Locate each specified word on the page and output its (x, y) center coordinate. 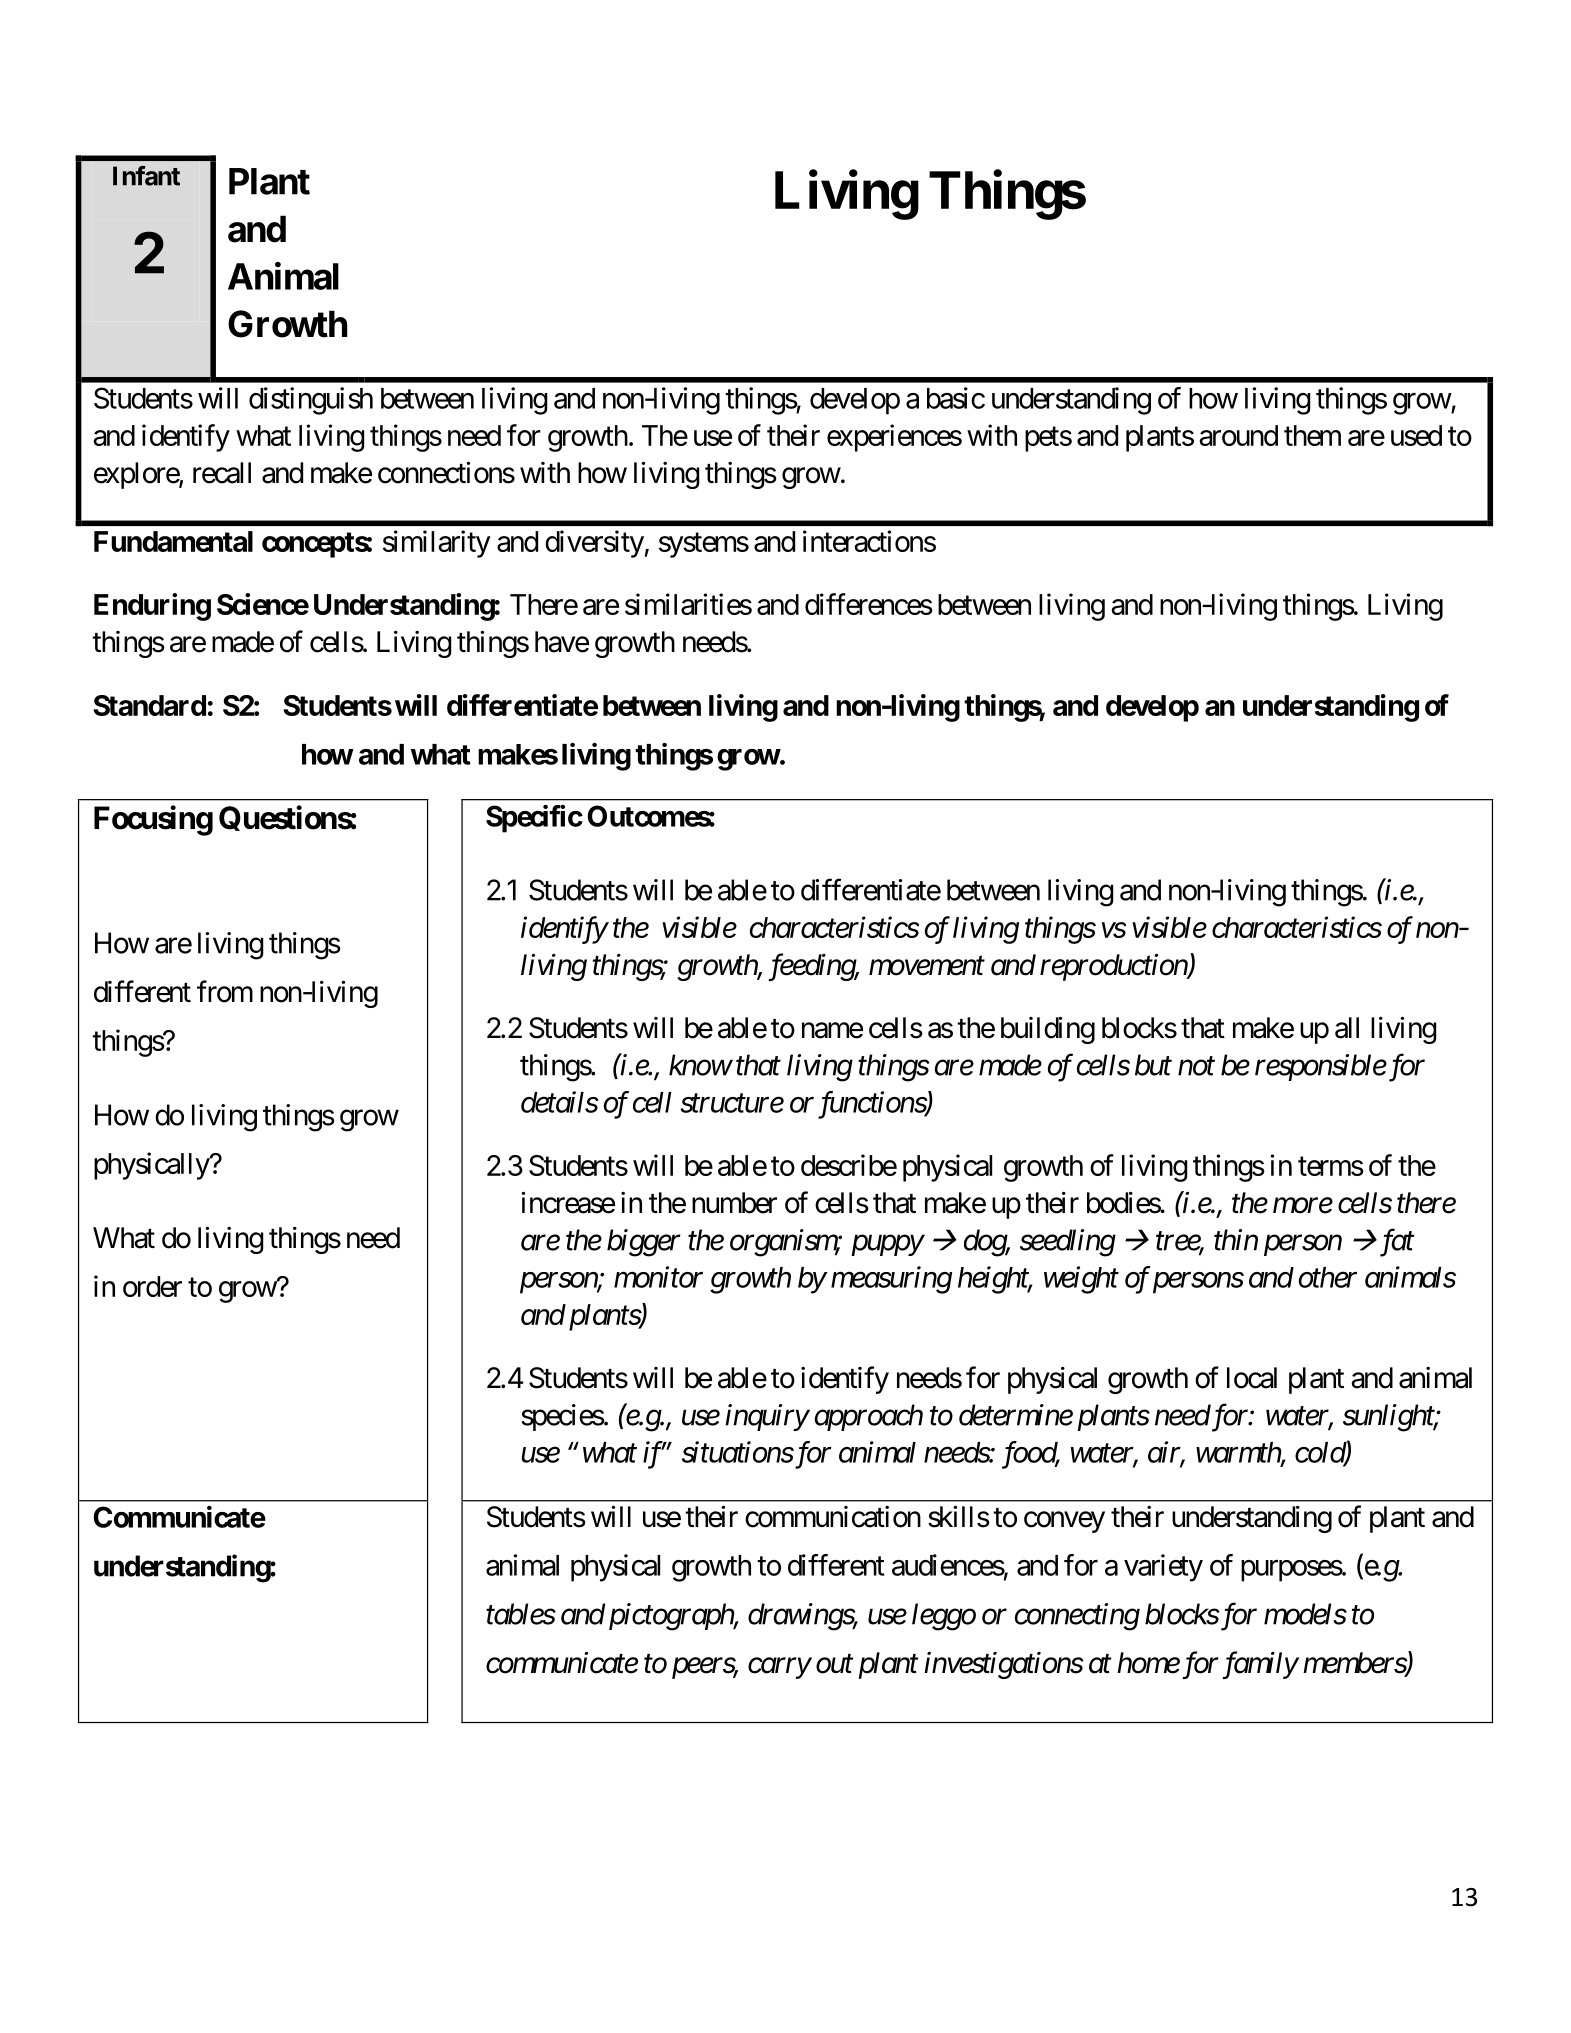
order (152, 1286)
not (1196, 1066)
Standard (149, 705)
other (1328, 1277)
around (1238, 435)
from (225, 991)
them (1312, 435)
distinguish (311, 401)
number (734, 1203)
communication (833, 1517)
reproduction (1114, 967)
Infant (146, 176)
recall (222, 473)
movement (927, 966)
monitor (658, 1277)
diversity (594, 544)
